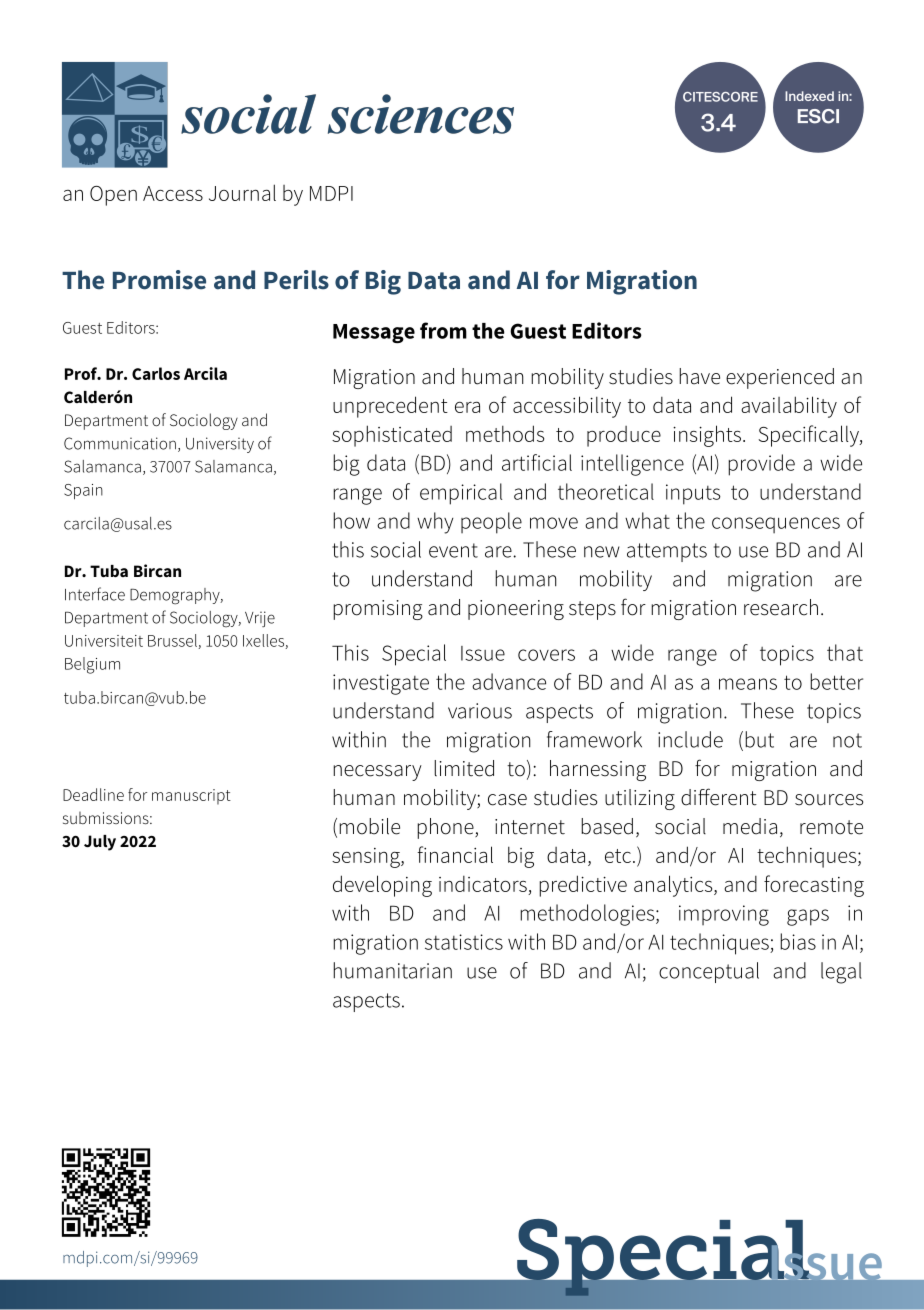  Describe the element at coordinates (296, 280) in the document. I see `Perils` at that location.
